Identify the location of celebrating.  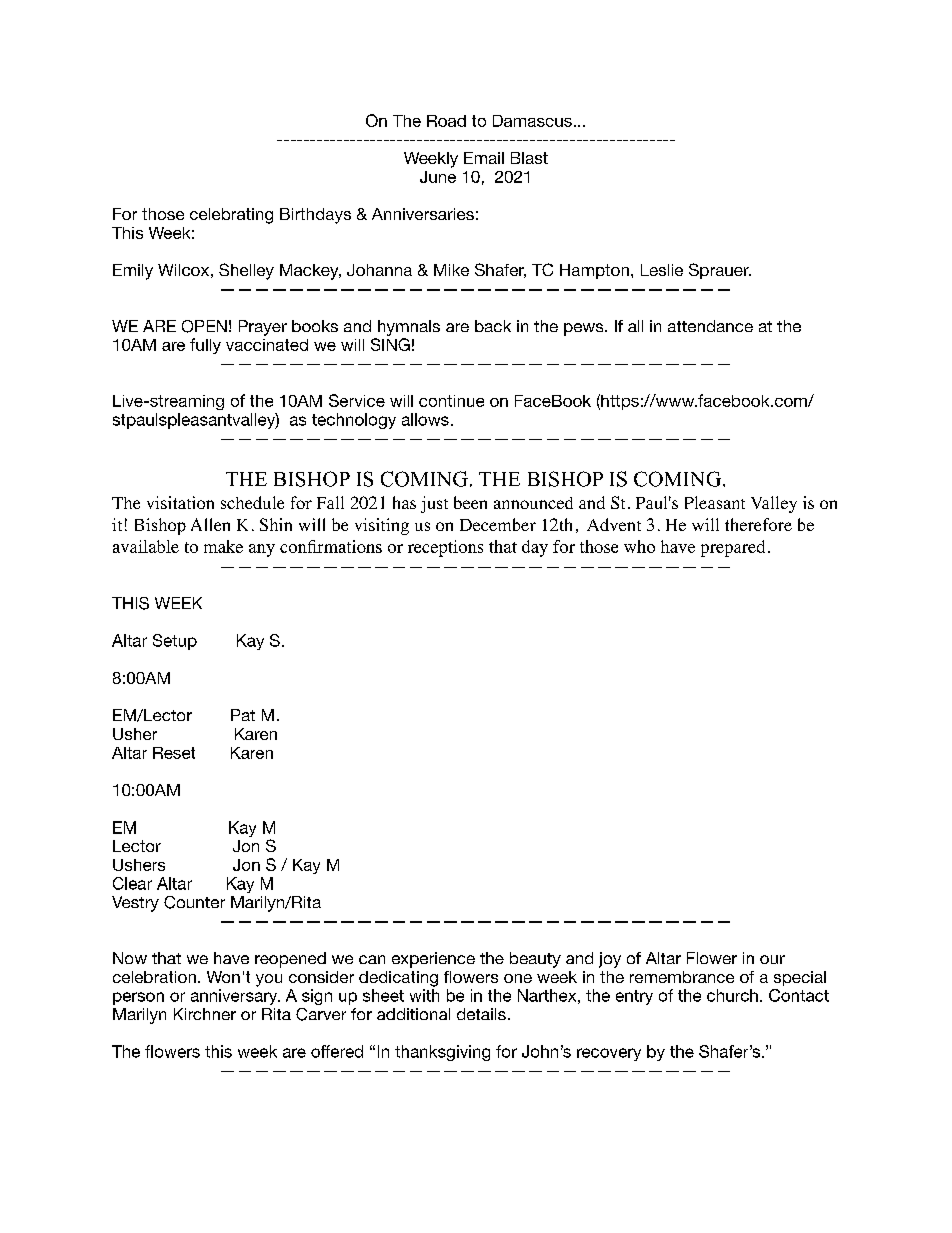
(231, 216).
